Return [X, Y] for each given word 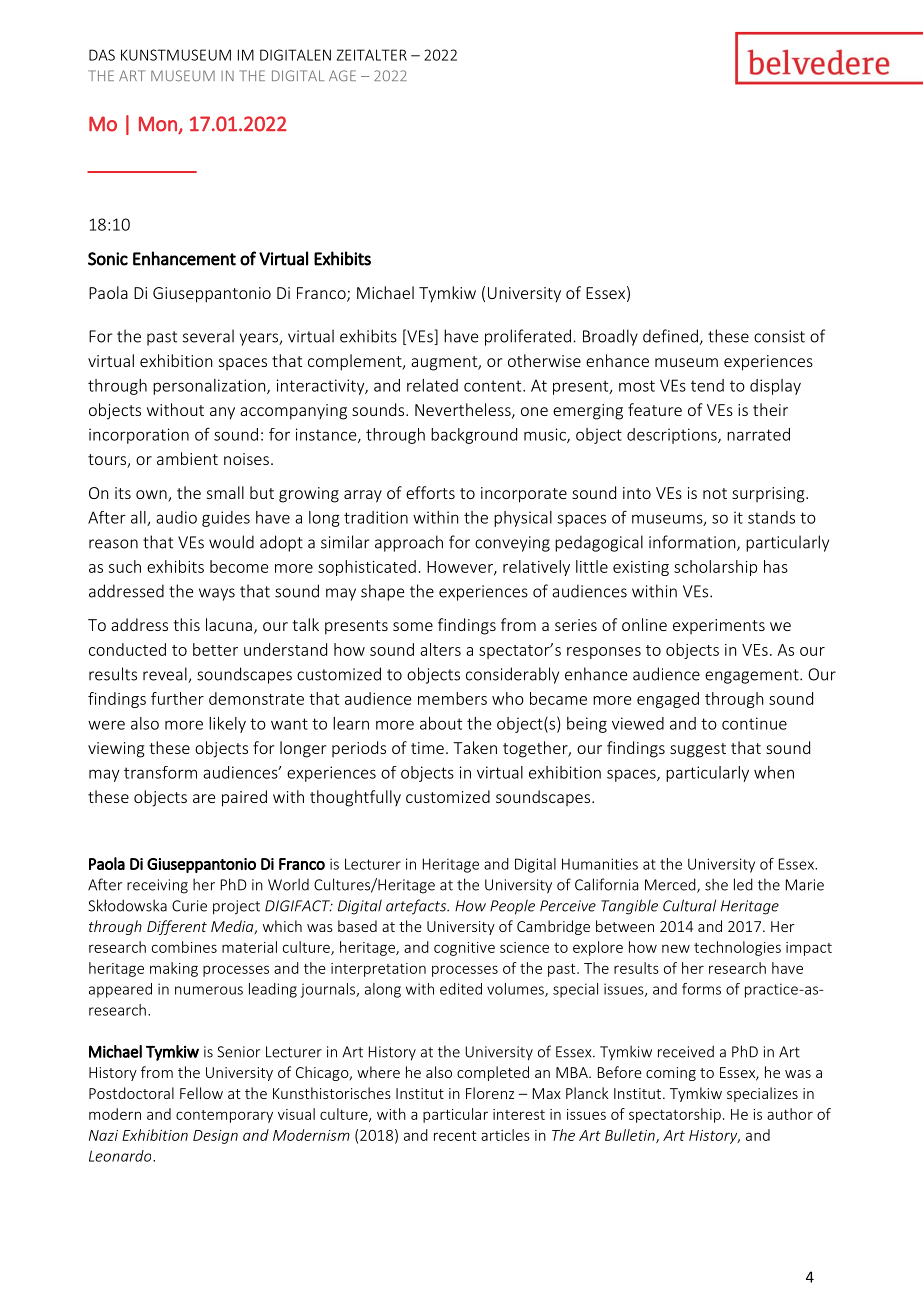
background [474, 436]
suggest [698, 750]
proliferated [528, 337]
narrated [758, 434]
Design [215, 1137]
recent [455, 1136]
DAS [102, 55]
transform [160, 772]
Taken [475, 747]
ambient [187, 458]
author [790, 1114]
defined [670, 336]
